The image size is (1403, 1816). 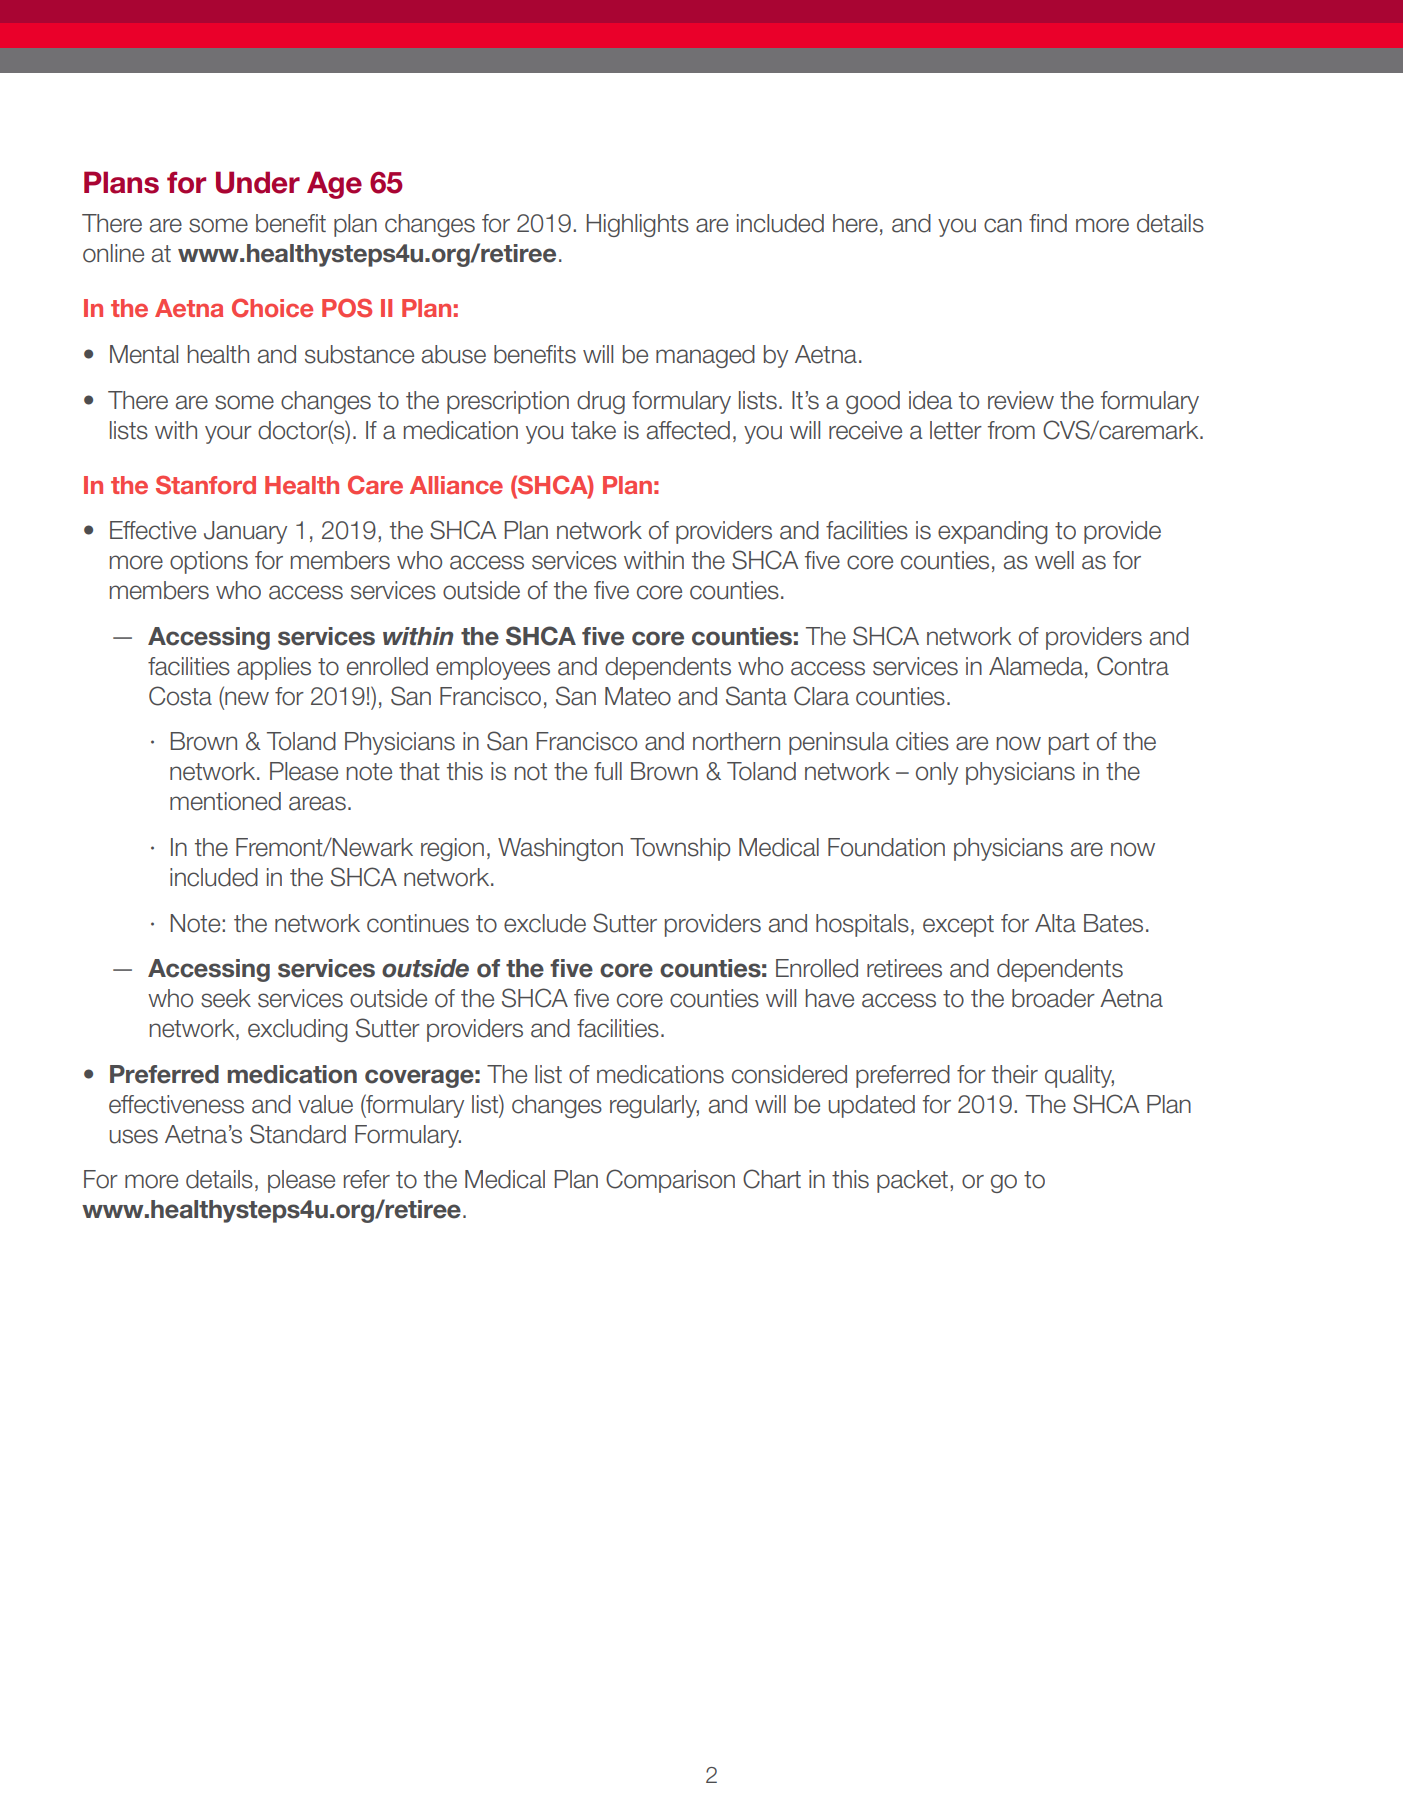 I want to click on can, so click(x=1003, y=225).
